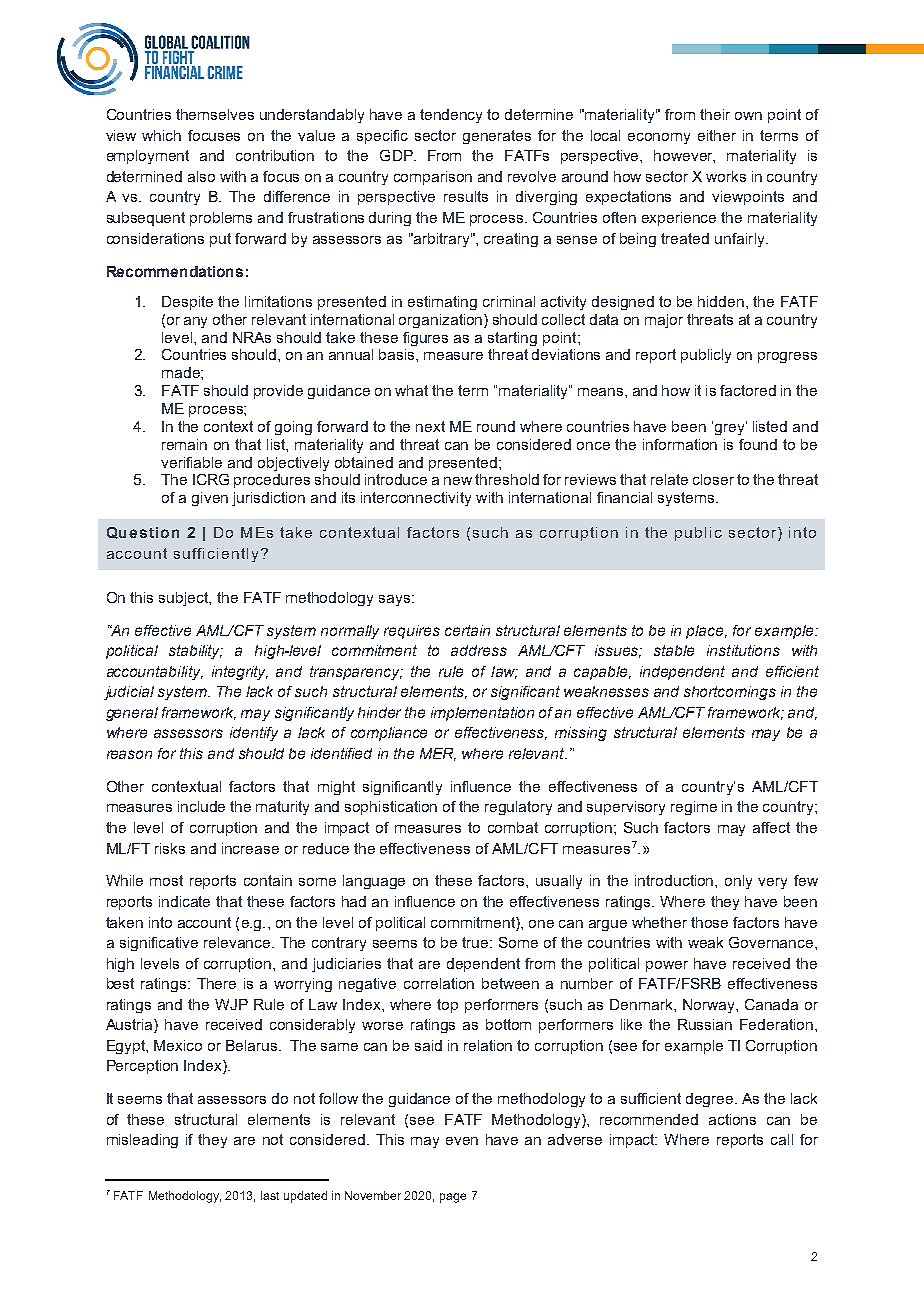 The height and width of the document is (1308, 924). Describe the element at coordinates (196, 652) in the document. I see `stability` at that location.
